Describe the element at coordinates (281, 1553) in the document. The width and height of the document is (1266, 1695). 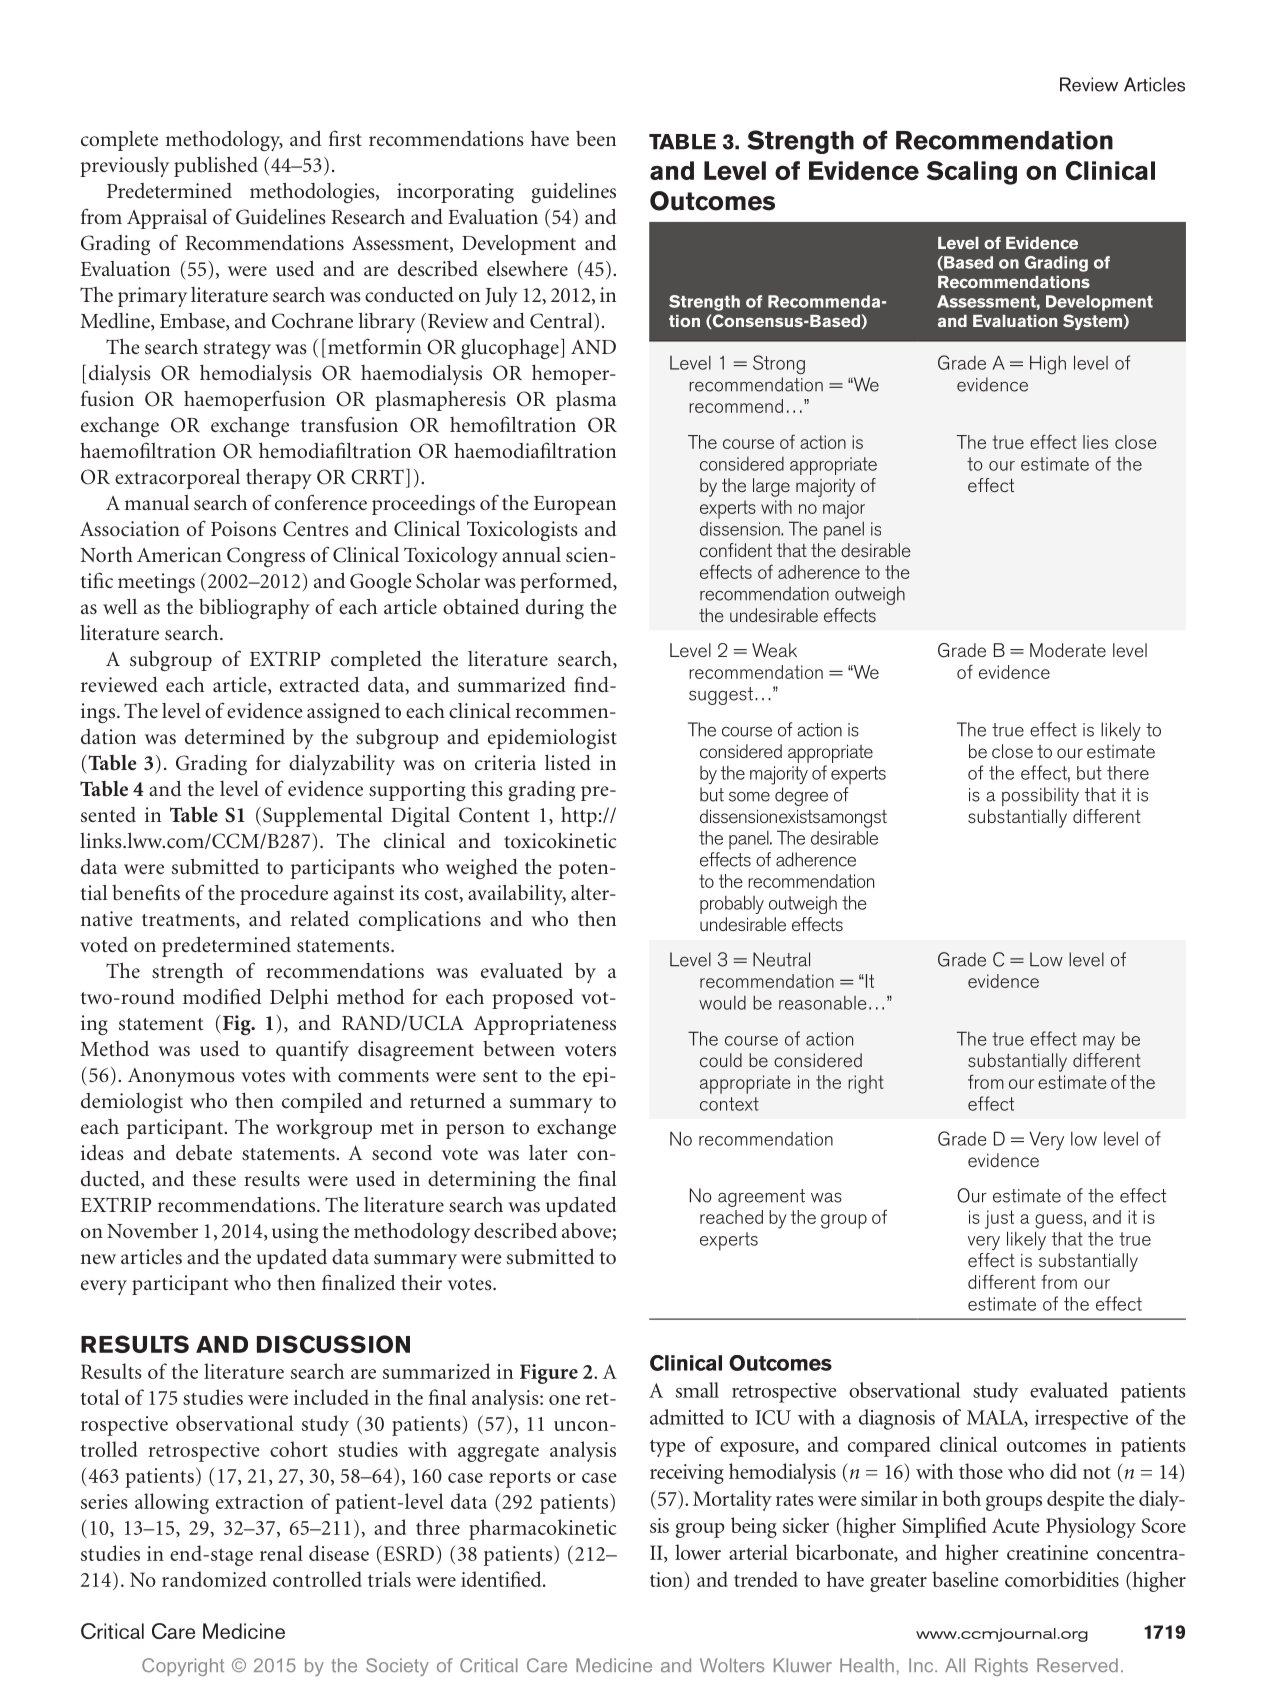
I see `renal` at that location.
